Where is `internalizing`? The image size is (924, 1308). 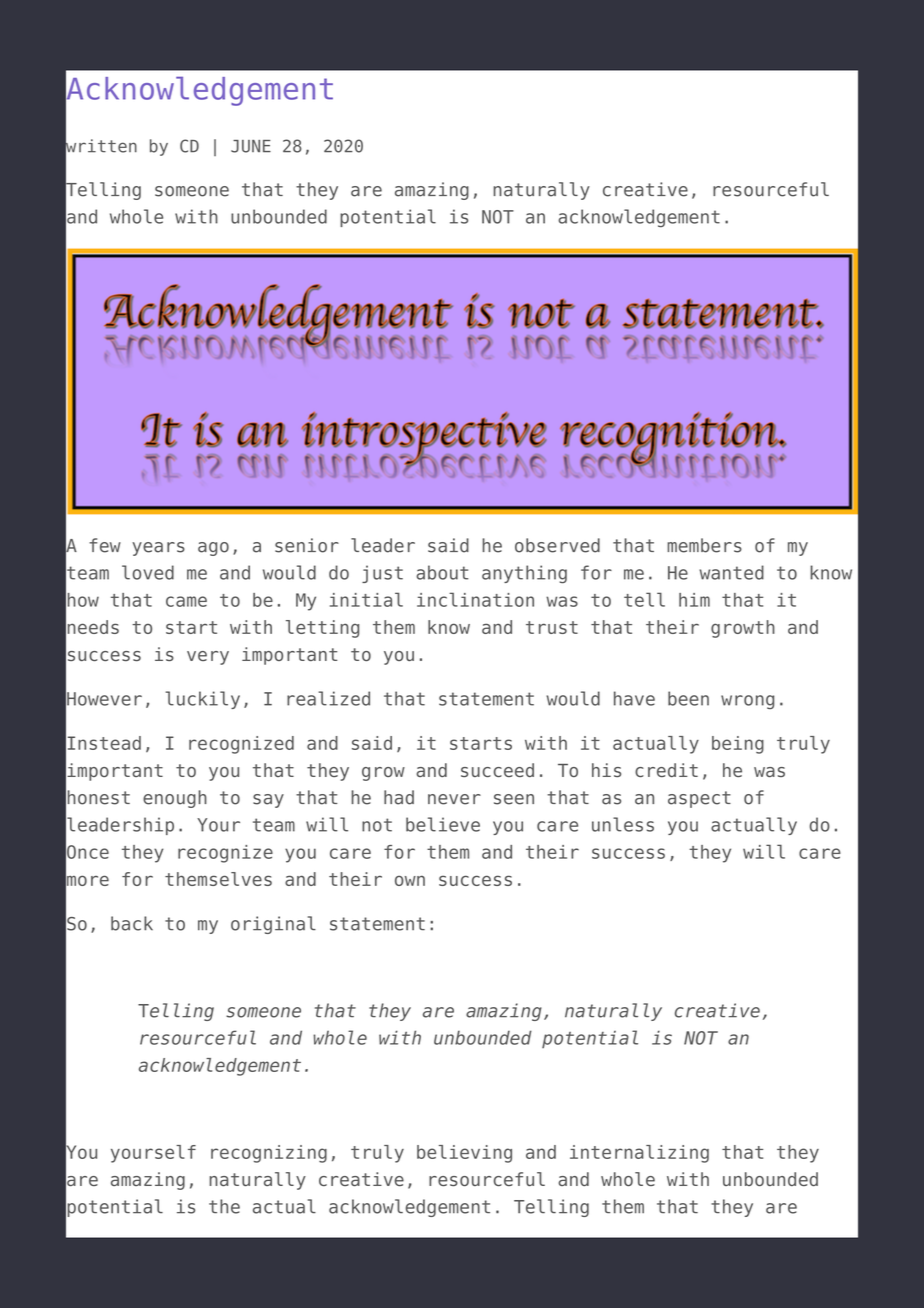 internalizing is located at coordinates (639, 1154).
